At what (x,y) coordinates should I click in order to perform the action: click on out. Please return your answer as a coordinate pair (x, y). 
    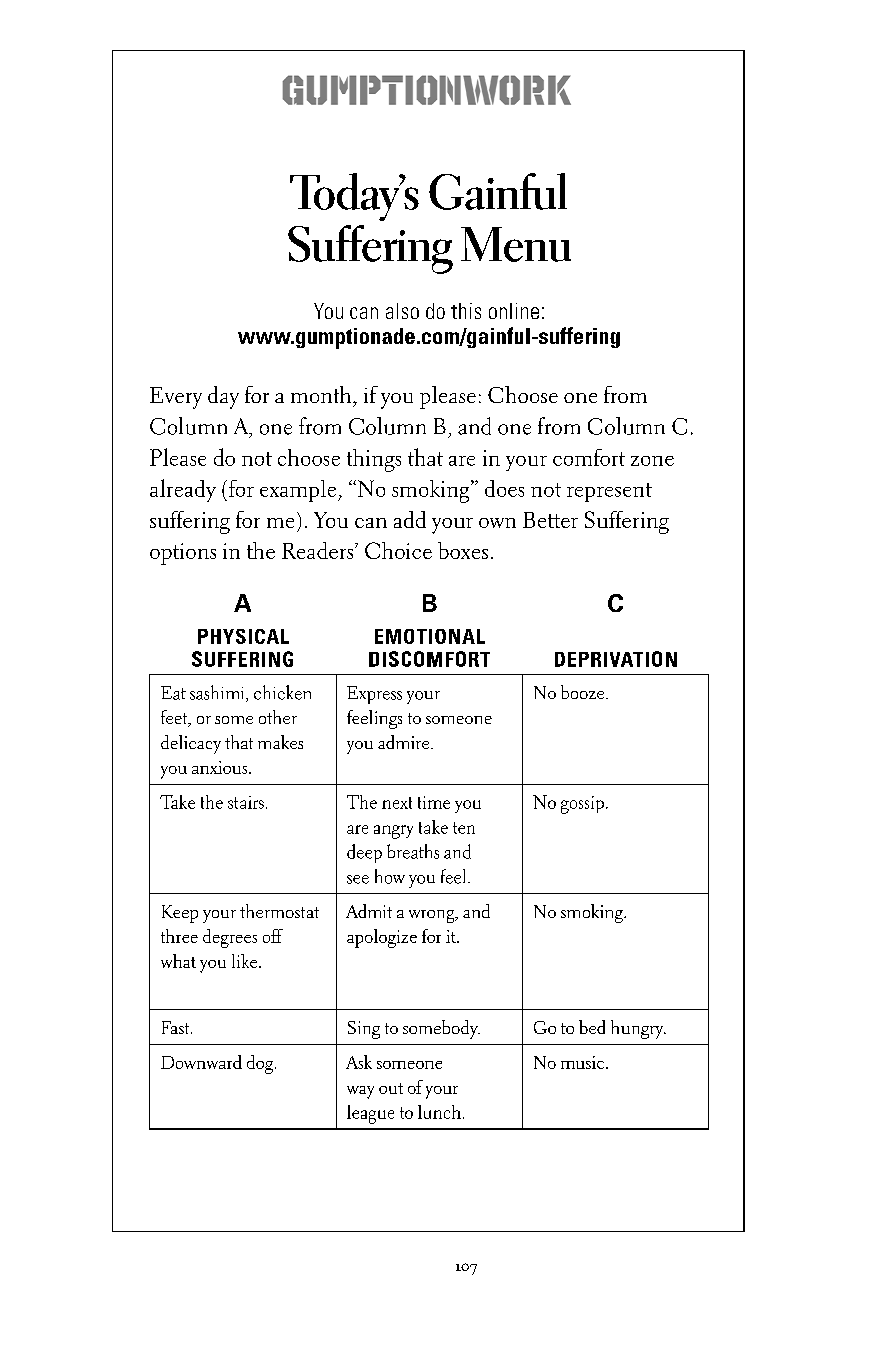
    Looking at the image, I should click on (391, 1088).
